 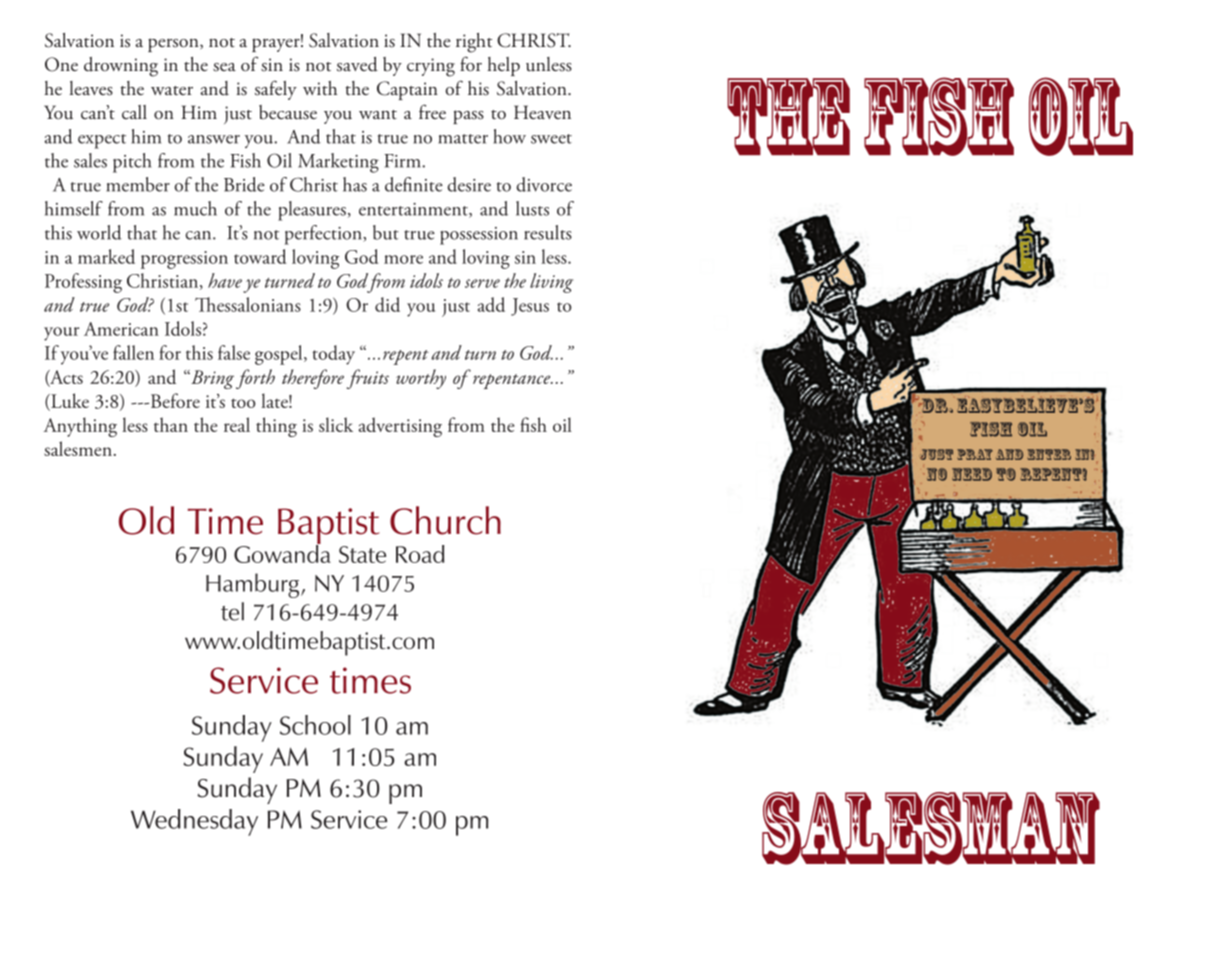 I want to click on results, so click(x=548, y=232).
